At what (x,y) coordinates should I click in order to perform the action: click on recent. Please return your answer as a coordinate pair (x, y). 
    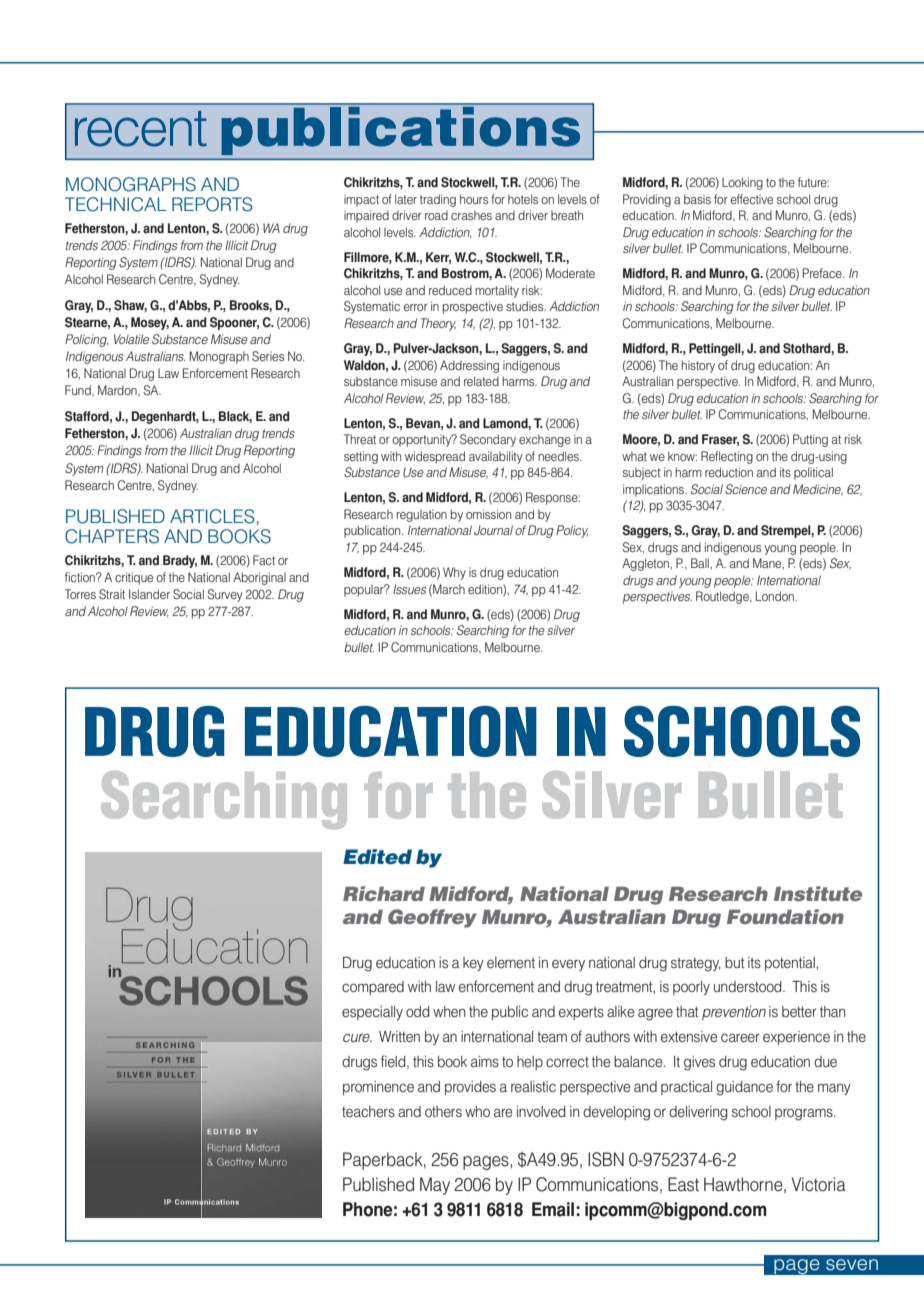
    Looking at the image, I should click on (141, 129).
